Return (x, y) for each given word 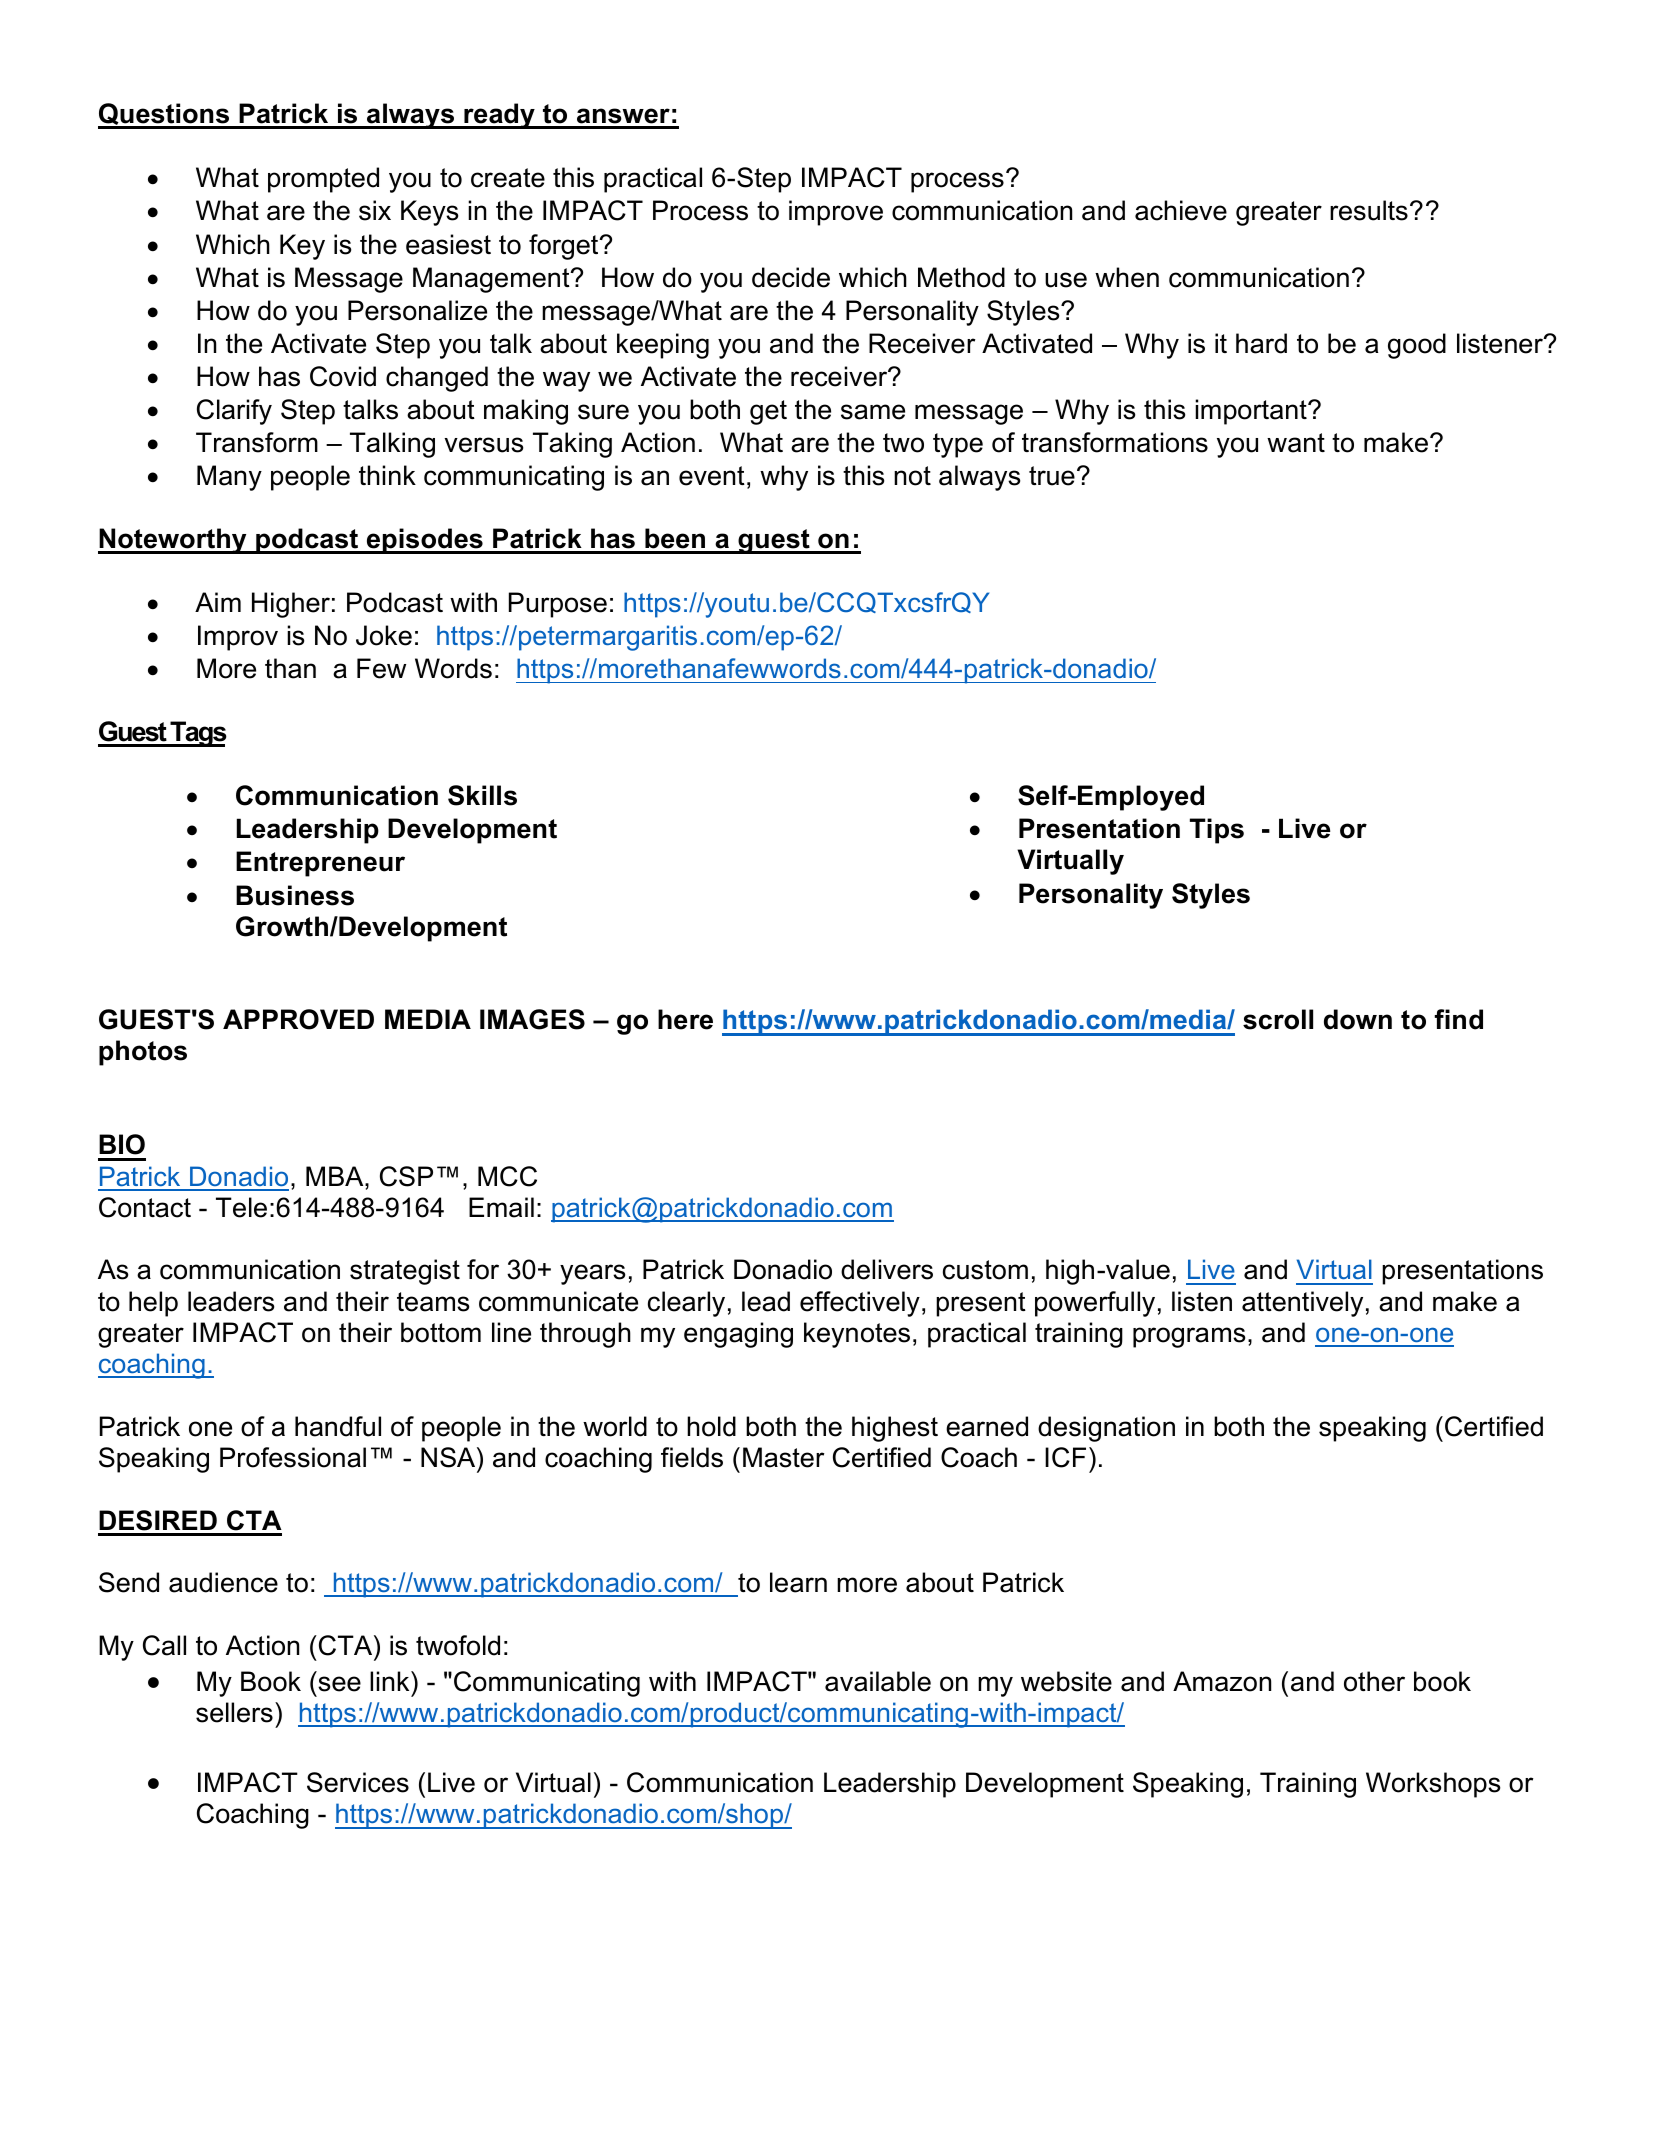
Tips (1217, 831)
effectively (860, 1304)
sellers (234, 1712)
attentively (1302, 1304)
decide (791, 277)
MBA (336, 1176)
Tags (197, 734)
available (878, 1681)
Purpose (558, 605)
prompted (323, 180)
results (1369, 210)
